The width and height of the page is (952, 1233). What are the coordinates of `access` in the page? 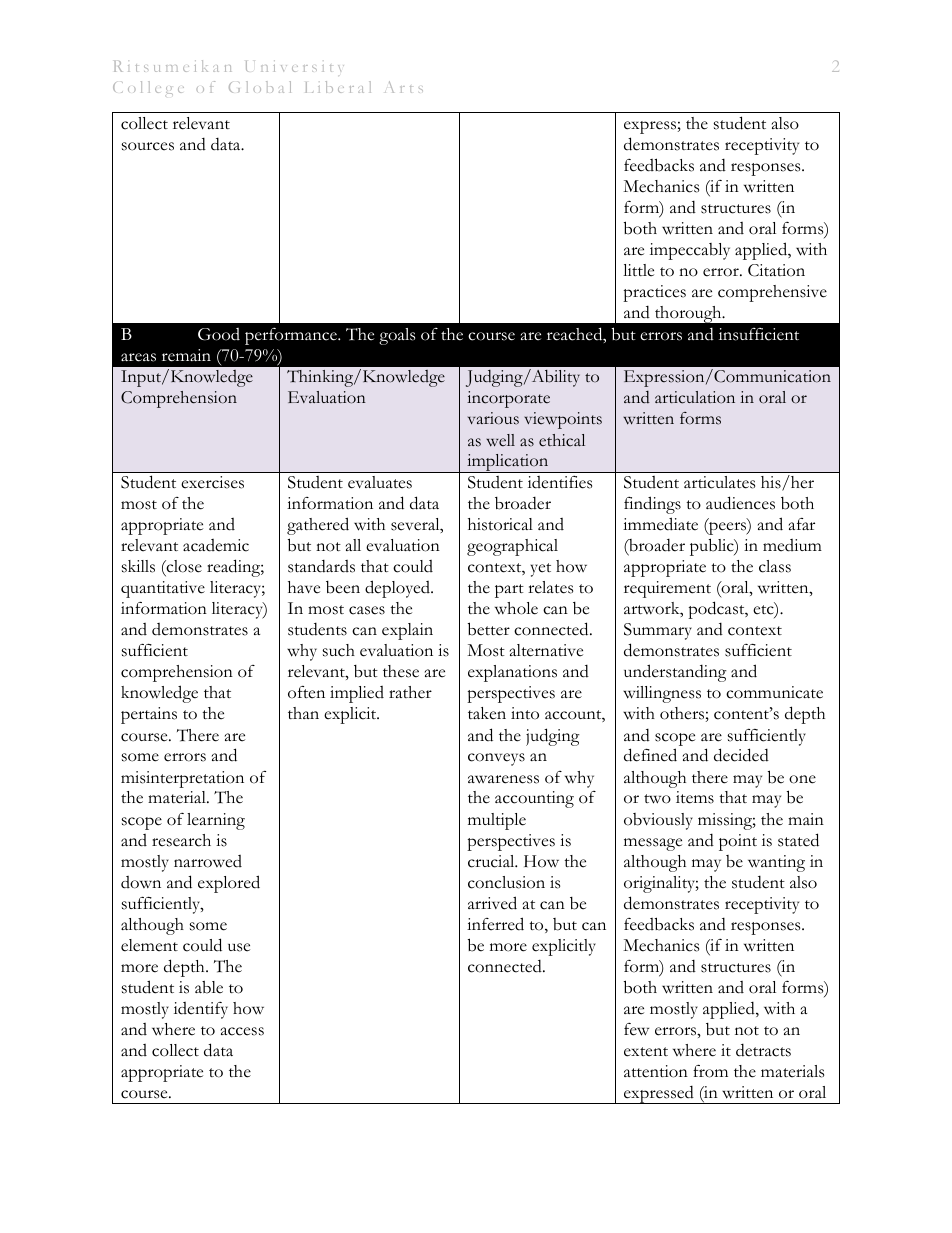 It's located at (242, 1031).
